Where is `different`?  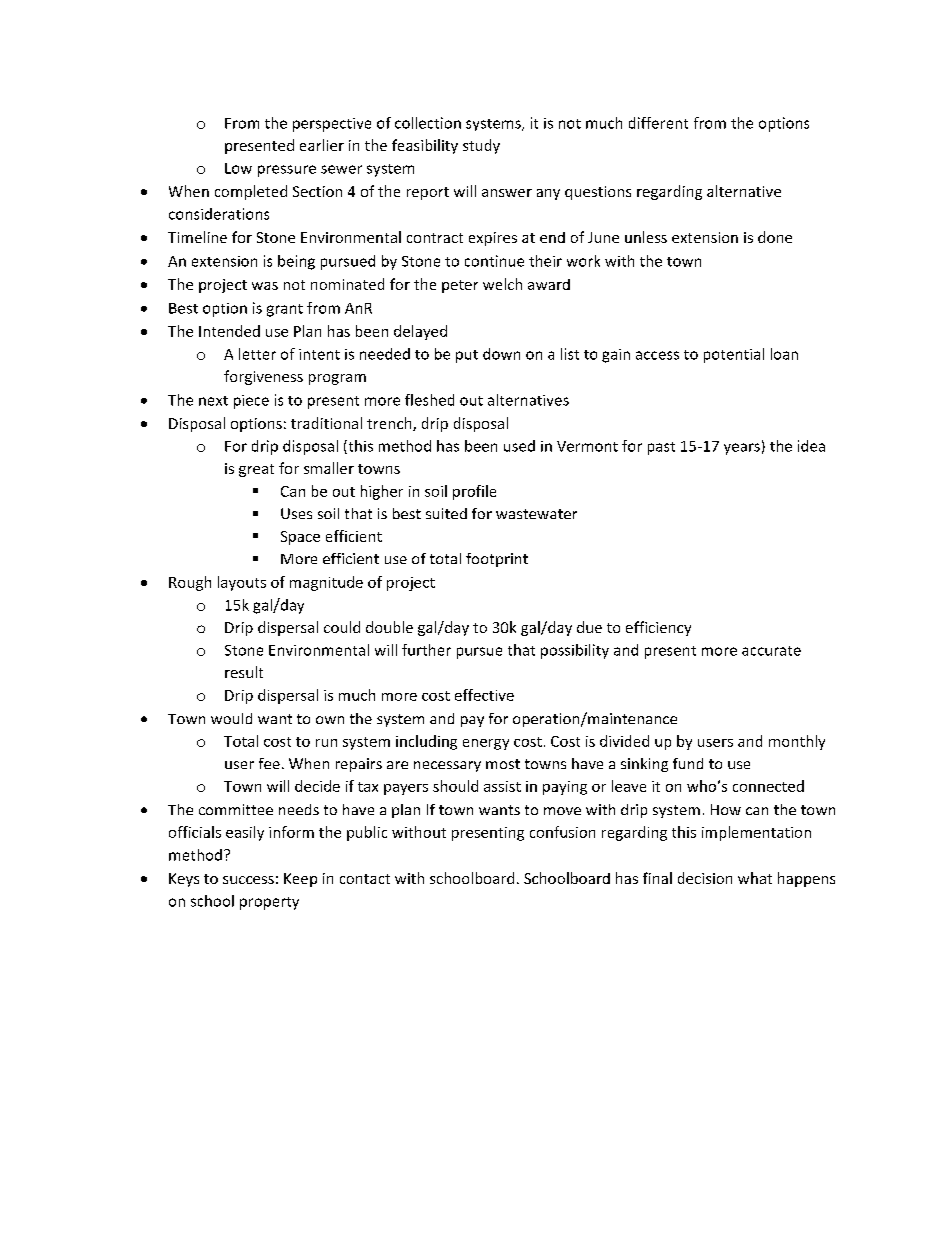
different is located at coordinates (658, 123).
